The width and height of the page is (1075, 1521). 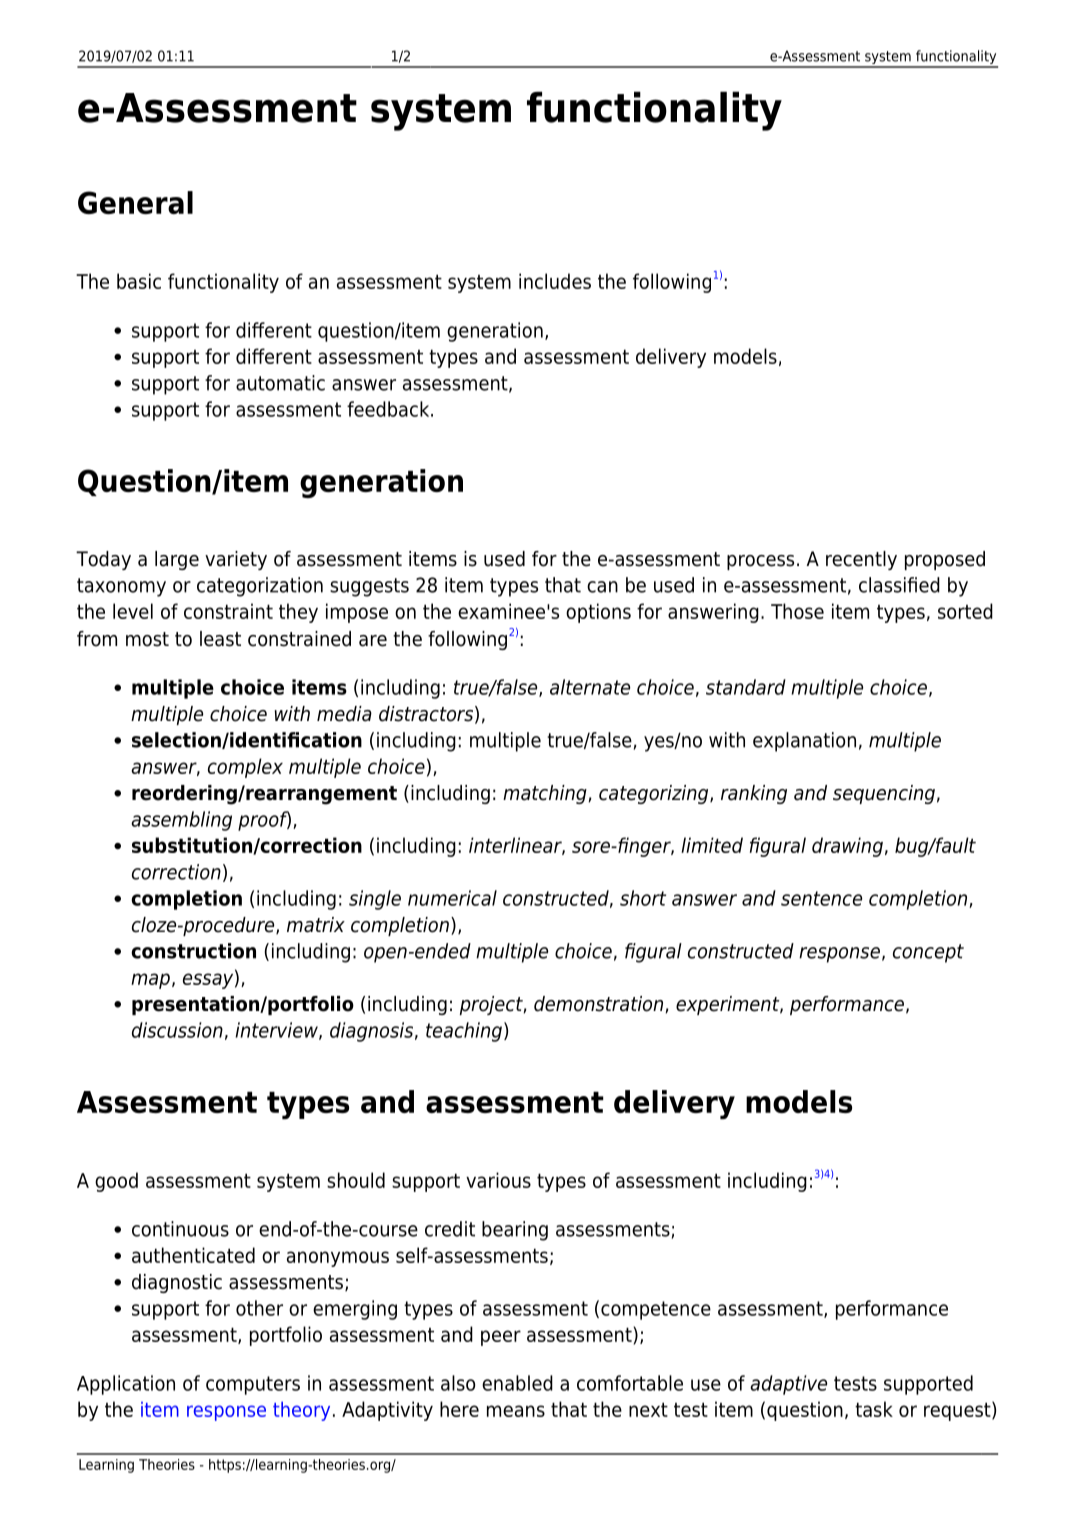 What do you see at coordinates (555, 281) in the page?
I see `includes` at bounding box center [555, 281].
